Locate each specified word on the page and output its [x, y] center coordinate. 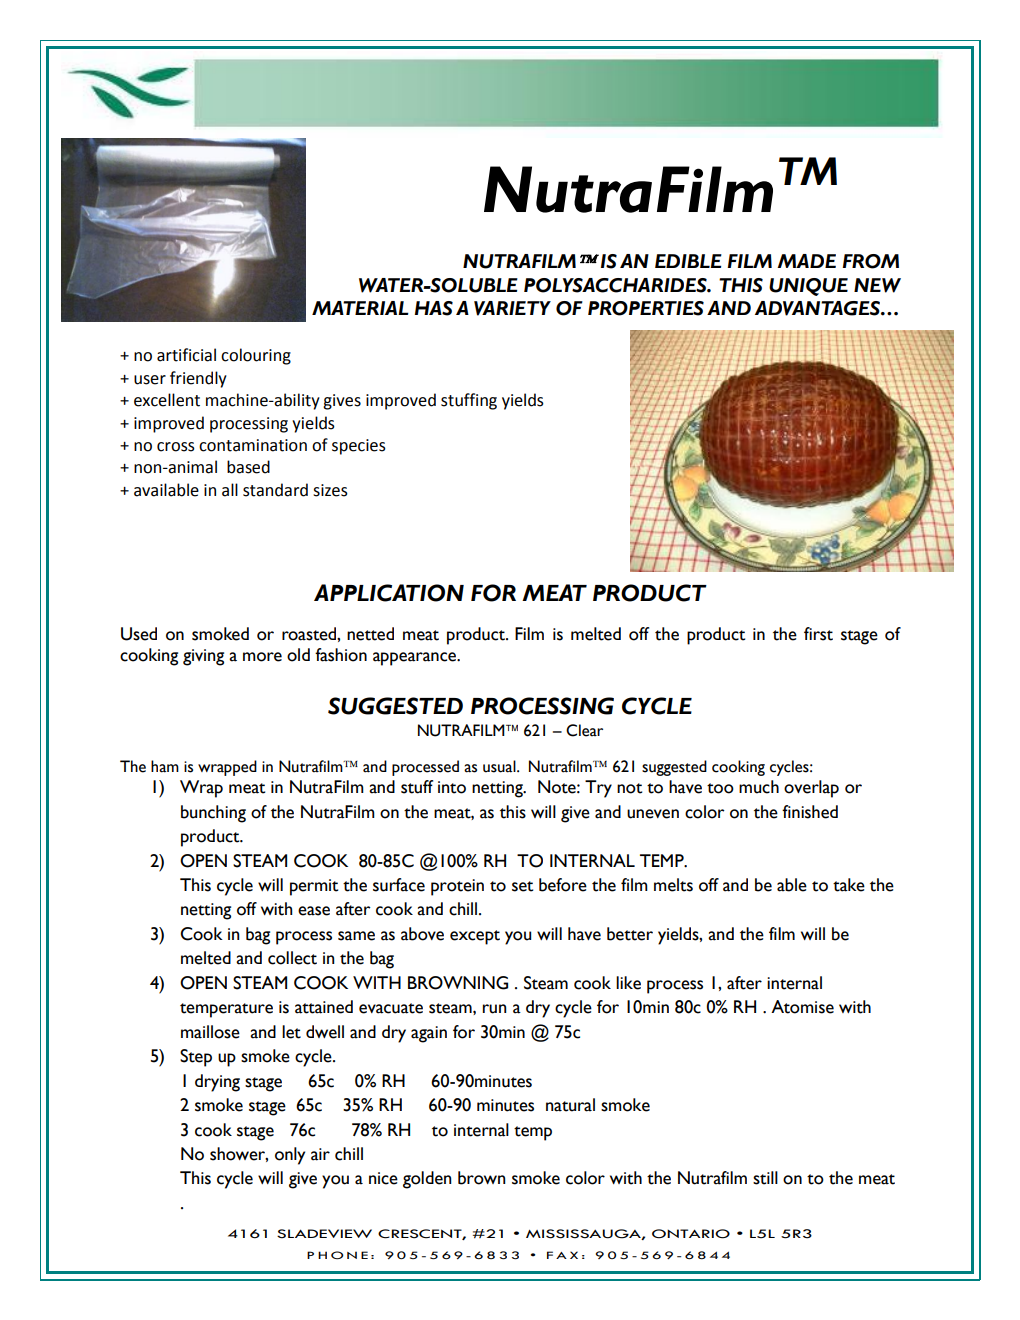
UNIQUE [808, 287]
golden [427, 1180]
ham [165, 766]
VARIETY [512, 308]
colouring [256, 356]
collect [292, 958]
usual [500, 766]
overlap [811, 789]
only [290, 1156]
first [818, 634]
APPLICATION [389, 593]
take [849, 885]
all [230, 490]
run [495, 1009]
